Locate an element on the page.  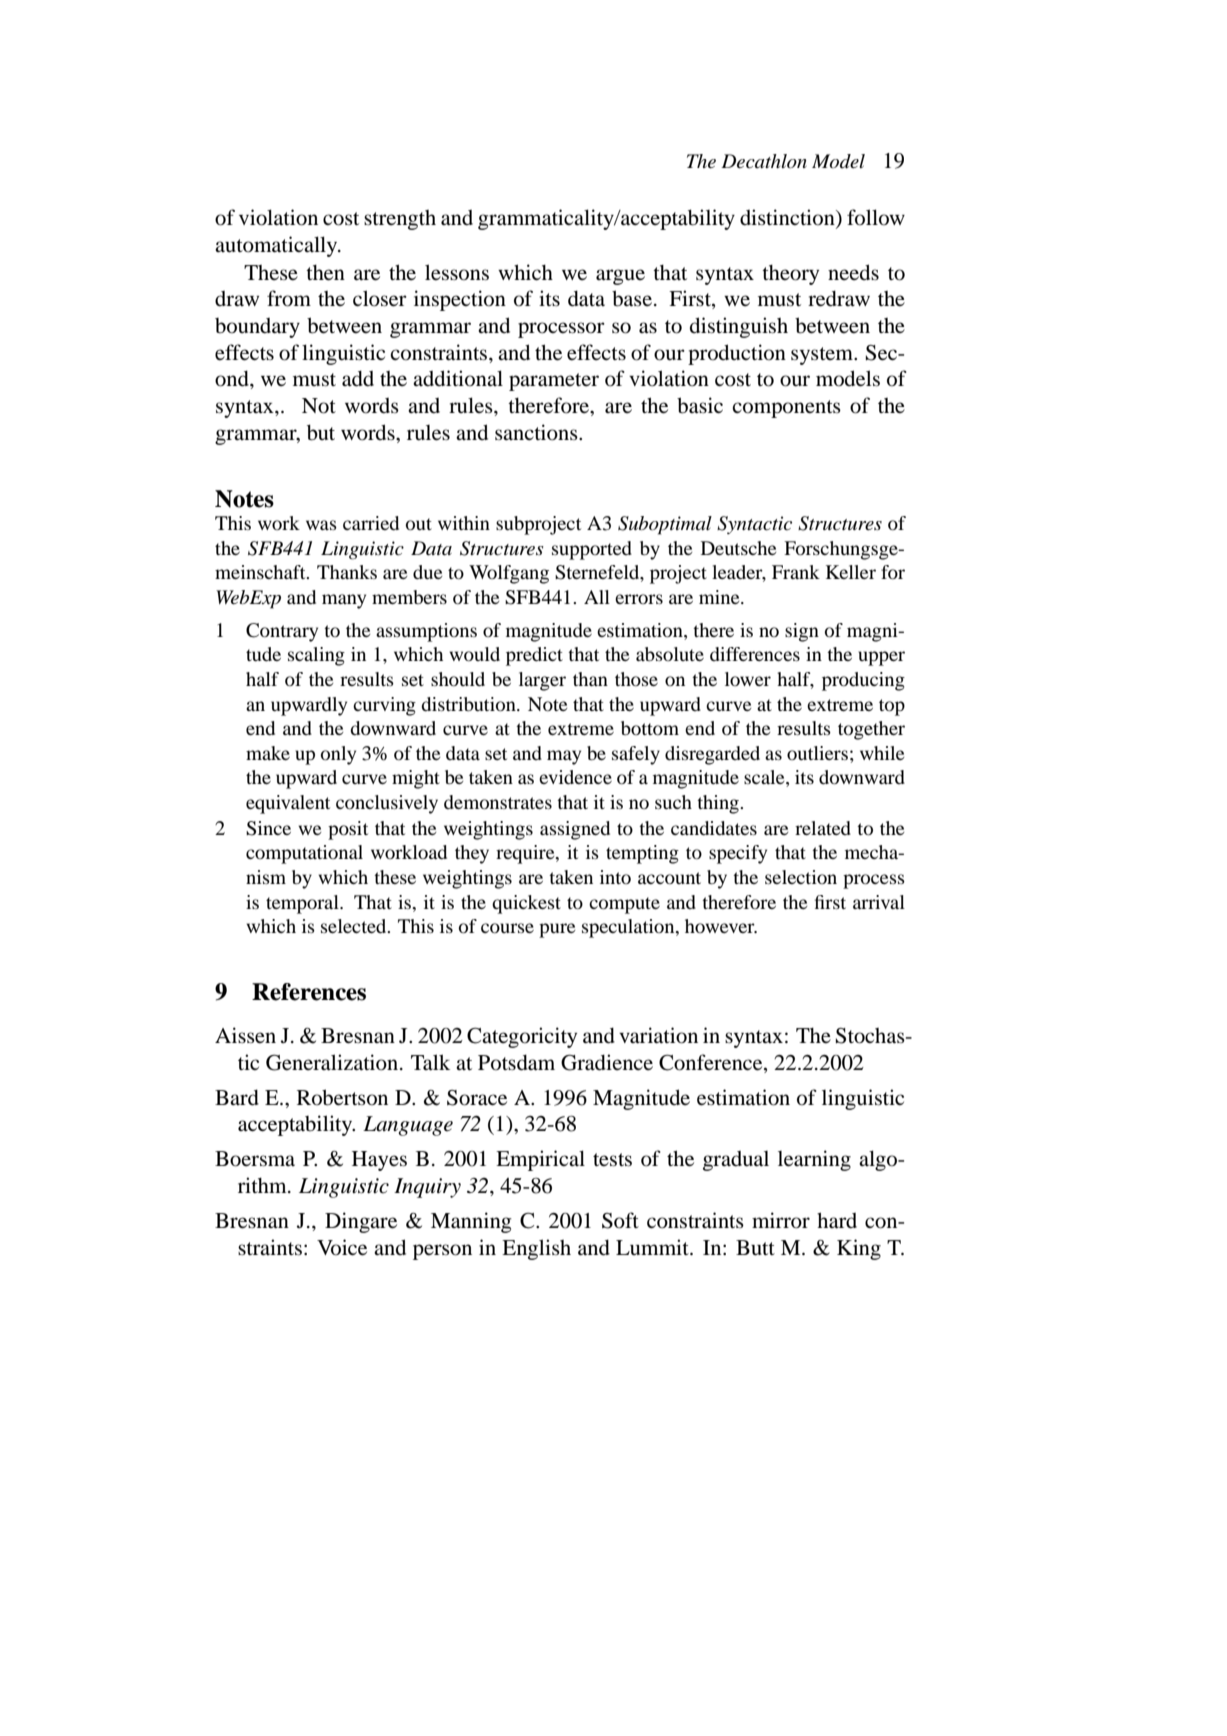
argue is located at coordinates (620, 277).
